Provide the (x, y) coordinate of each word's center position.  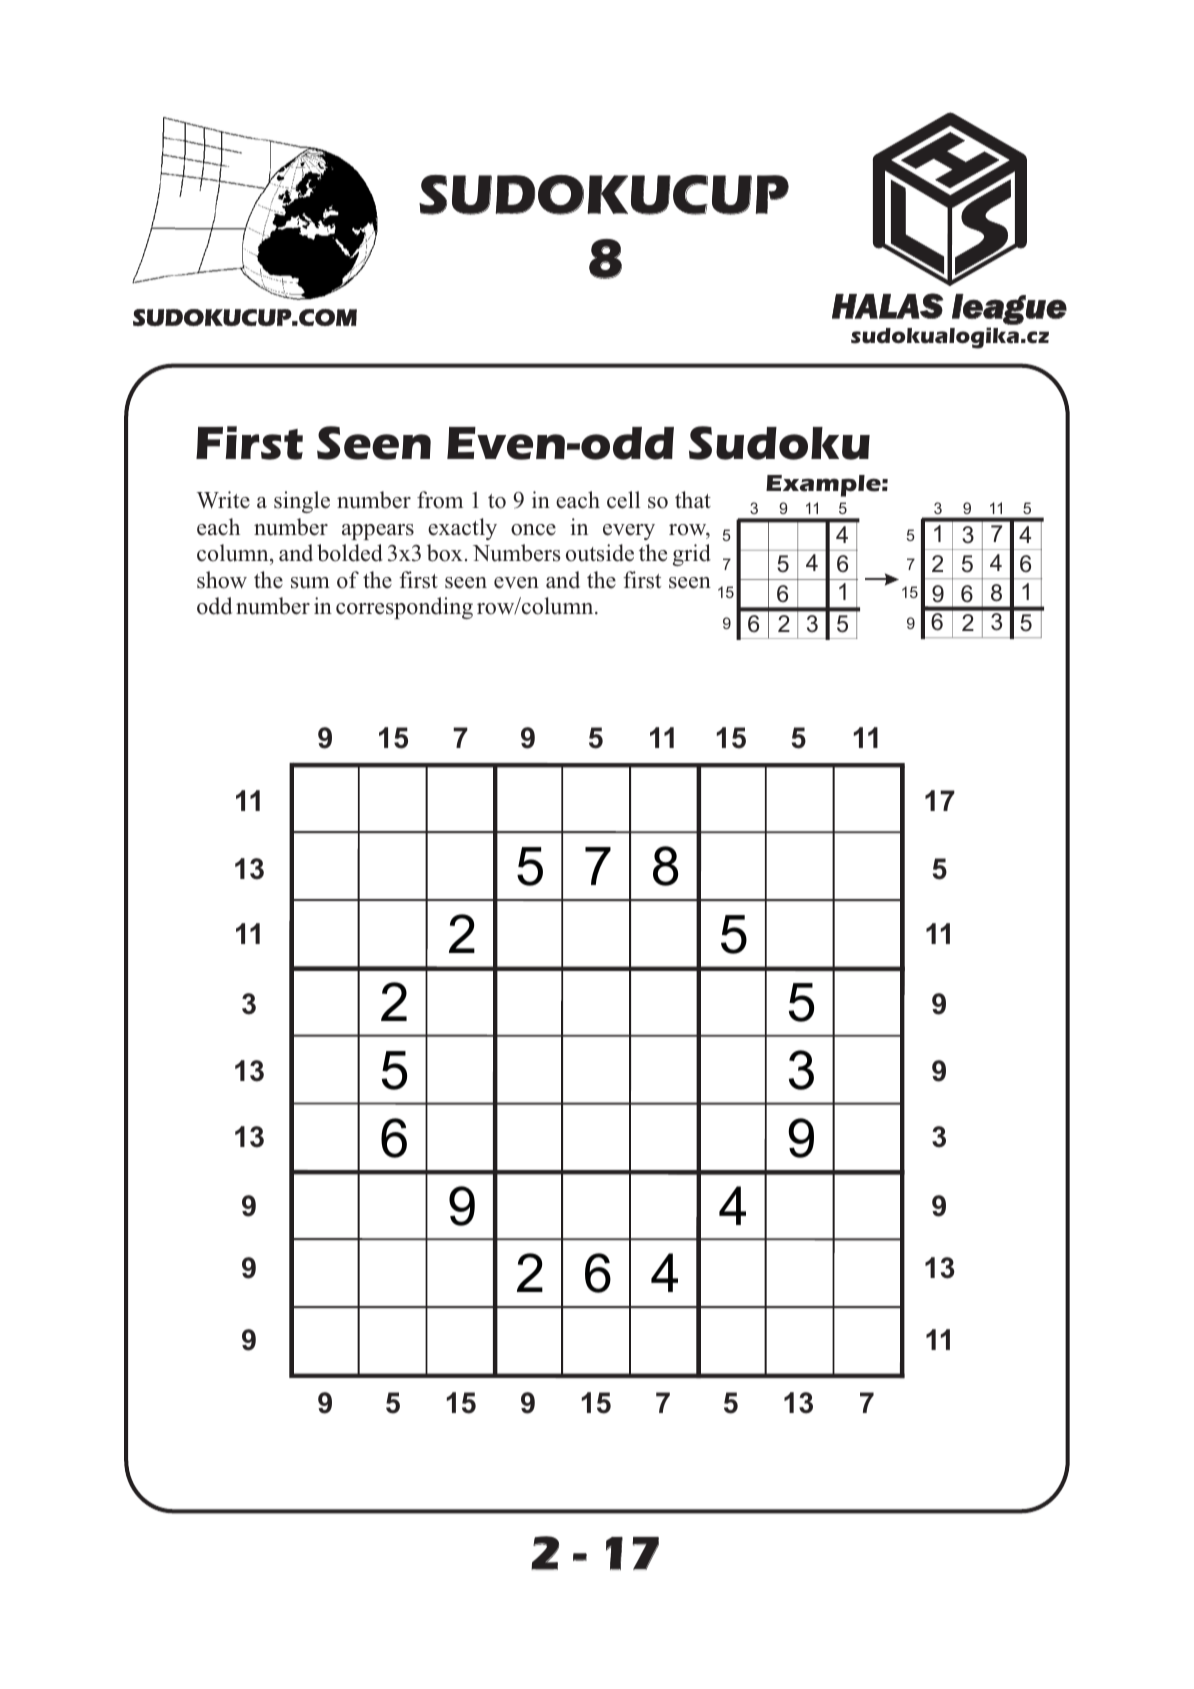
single (302, 502)
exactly (462, 529)
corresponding (404, 608)
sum (310, 583)
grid (692, 555)
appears (378, 532)
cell (623, 500)
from (440, 500)
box (445, 553)
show (222, 580)
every (629, 532)
